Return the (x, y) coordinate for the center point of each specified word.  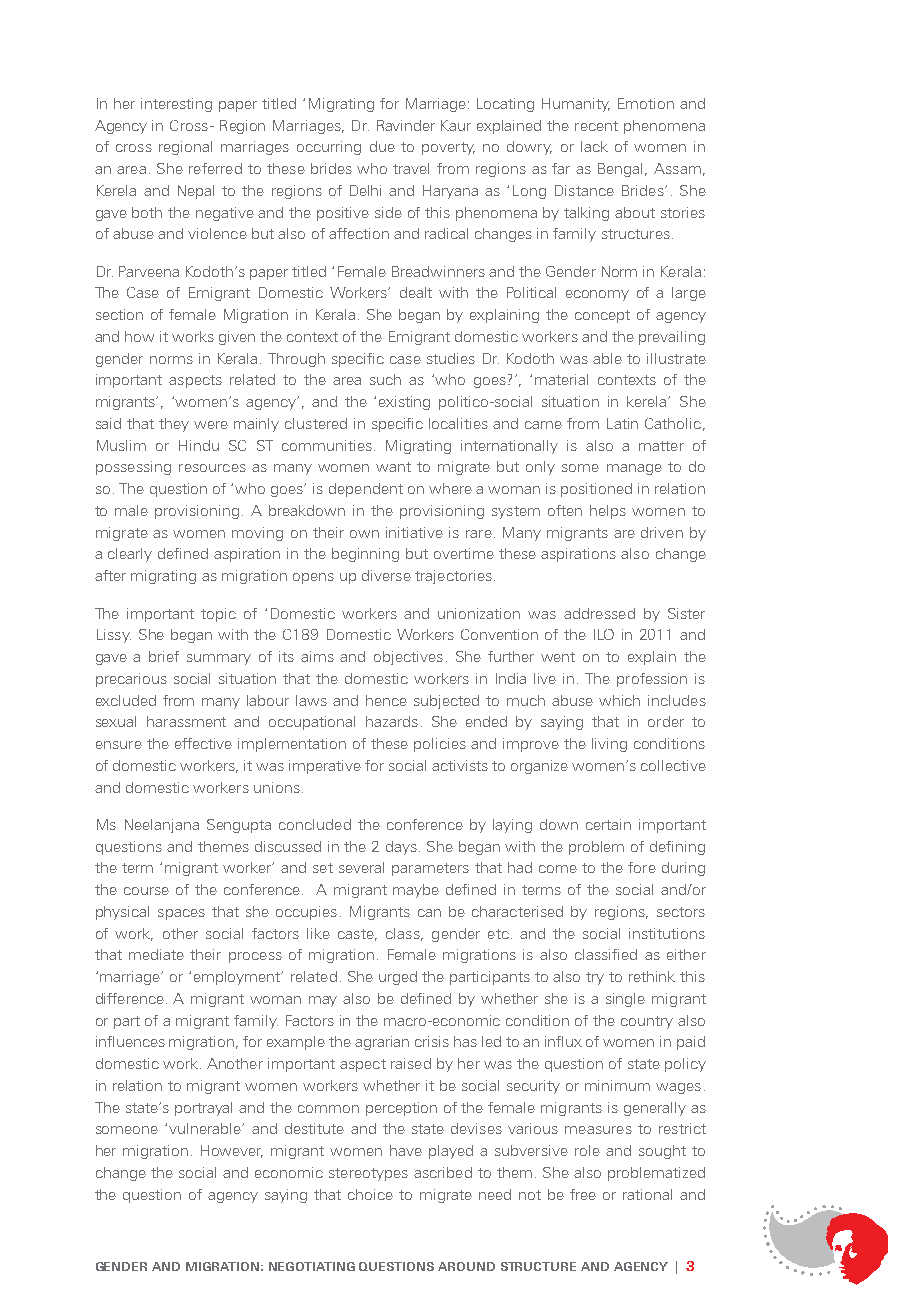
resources (212, 468)
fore (642, 867)
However (232, 1151)
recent (596, 126)
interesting (176, 105)
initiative (414, 532)
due (382, 146)
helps (608, 512)
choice (370, 1194)
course (146, 891)
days (401, 848)
